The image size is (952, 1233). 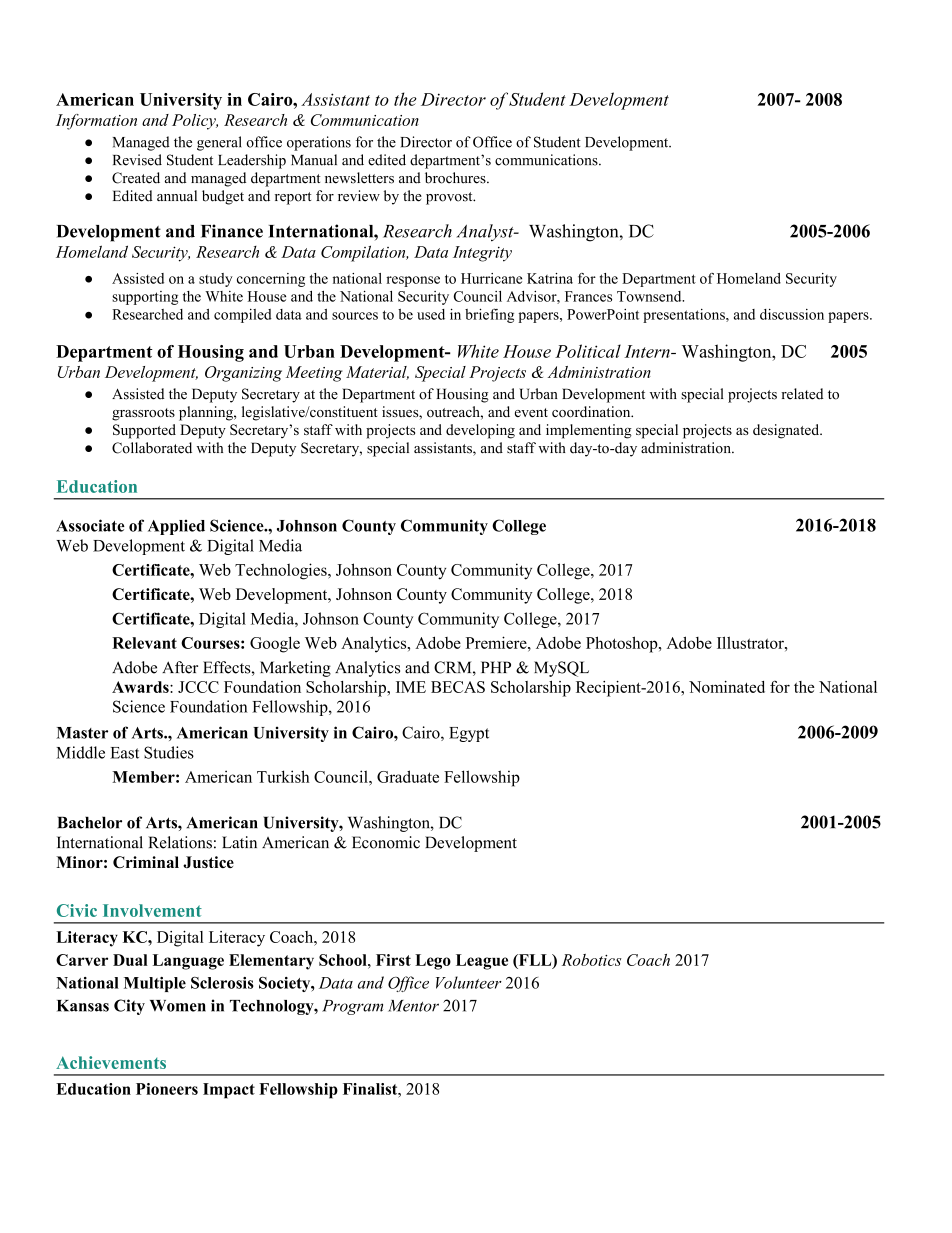 What do you see at coordinates (167, 1089) in the document?
I see `Pioneers` at bounding box center [167, 1089].
